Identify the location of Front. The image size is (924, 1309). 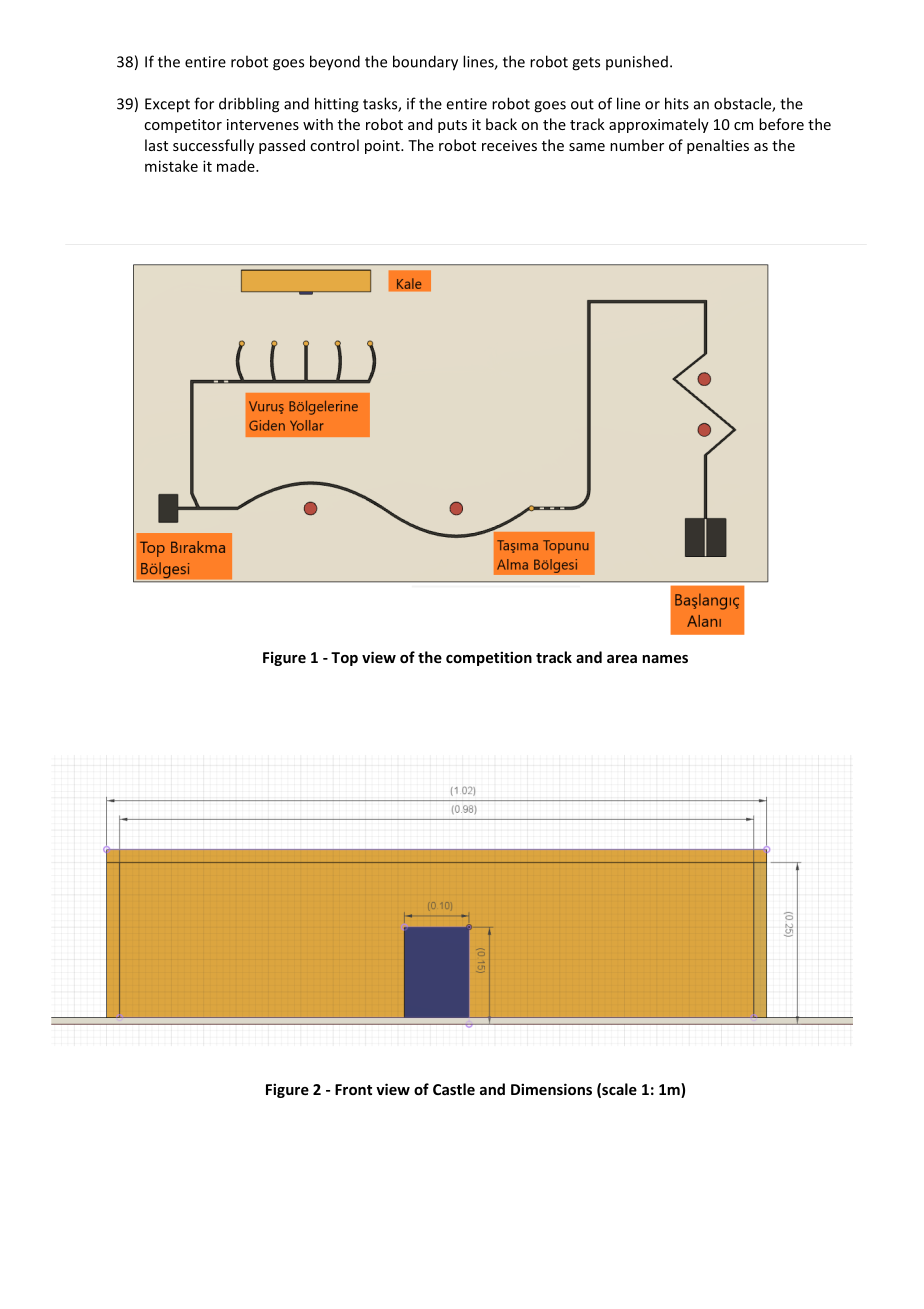
(353, 1089).
